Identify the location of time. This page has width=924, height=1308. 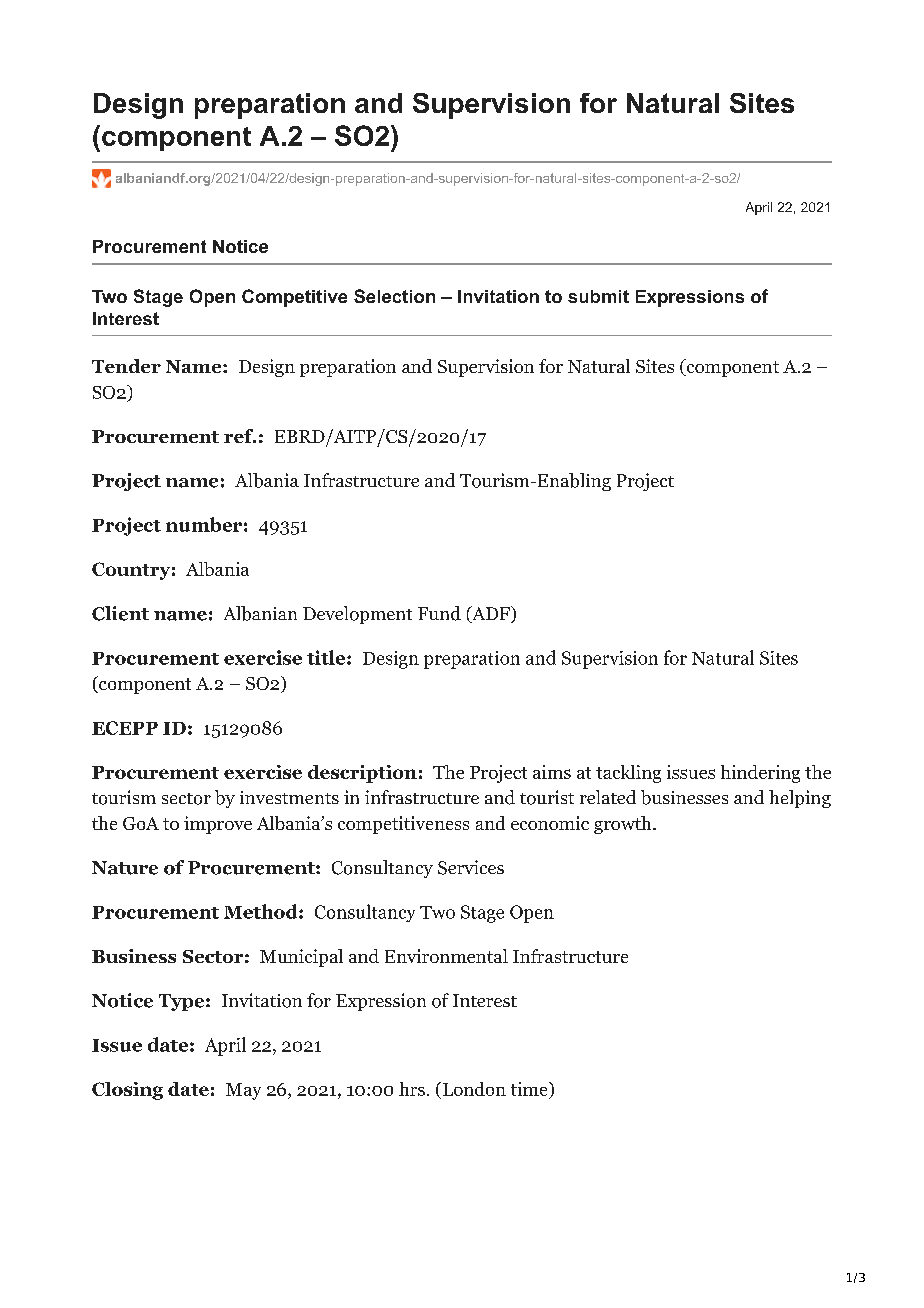
(530, 1089).
